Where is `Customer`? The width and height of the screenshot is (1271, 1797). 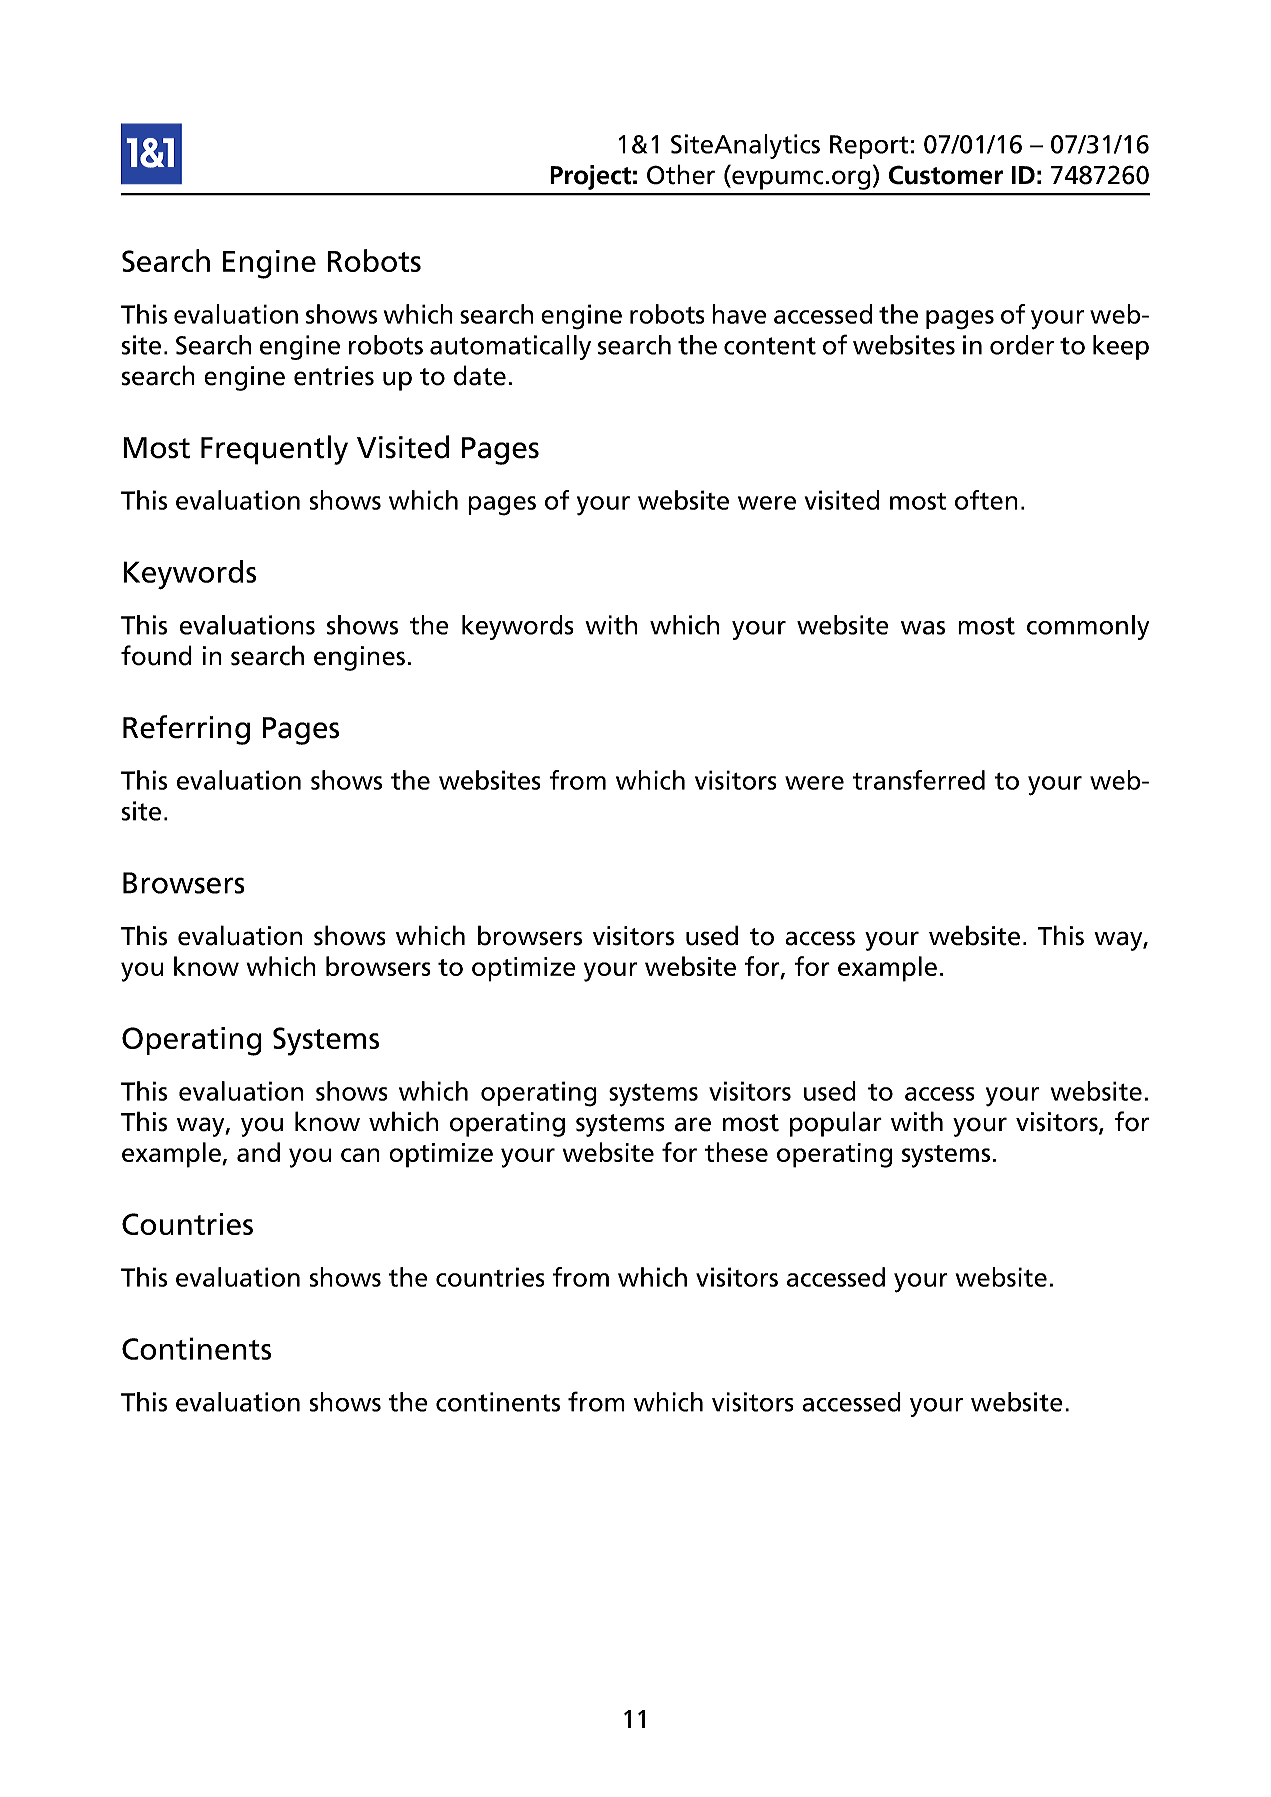
Customer is located at coordinates (946, 175).
